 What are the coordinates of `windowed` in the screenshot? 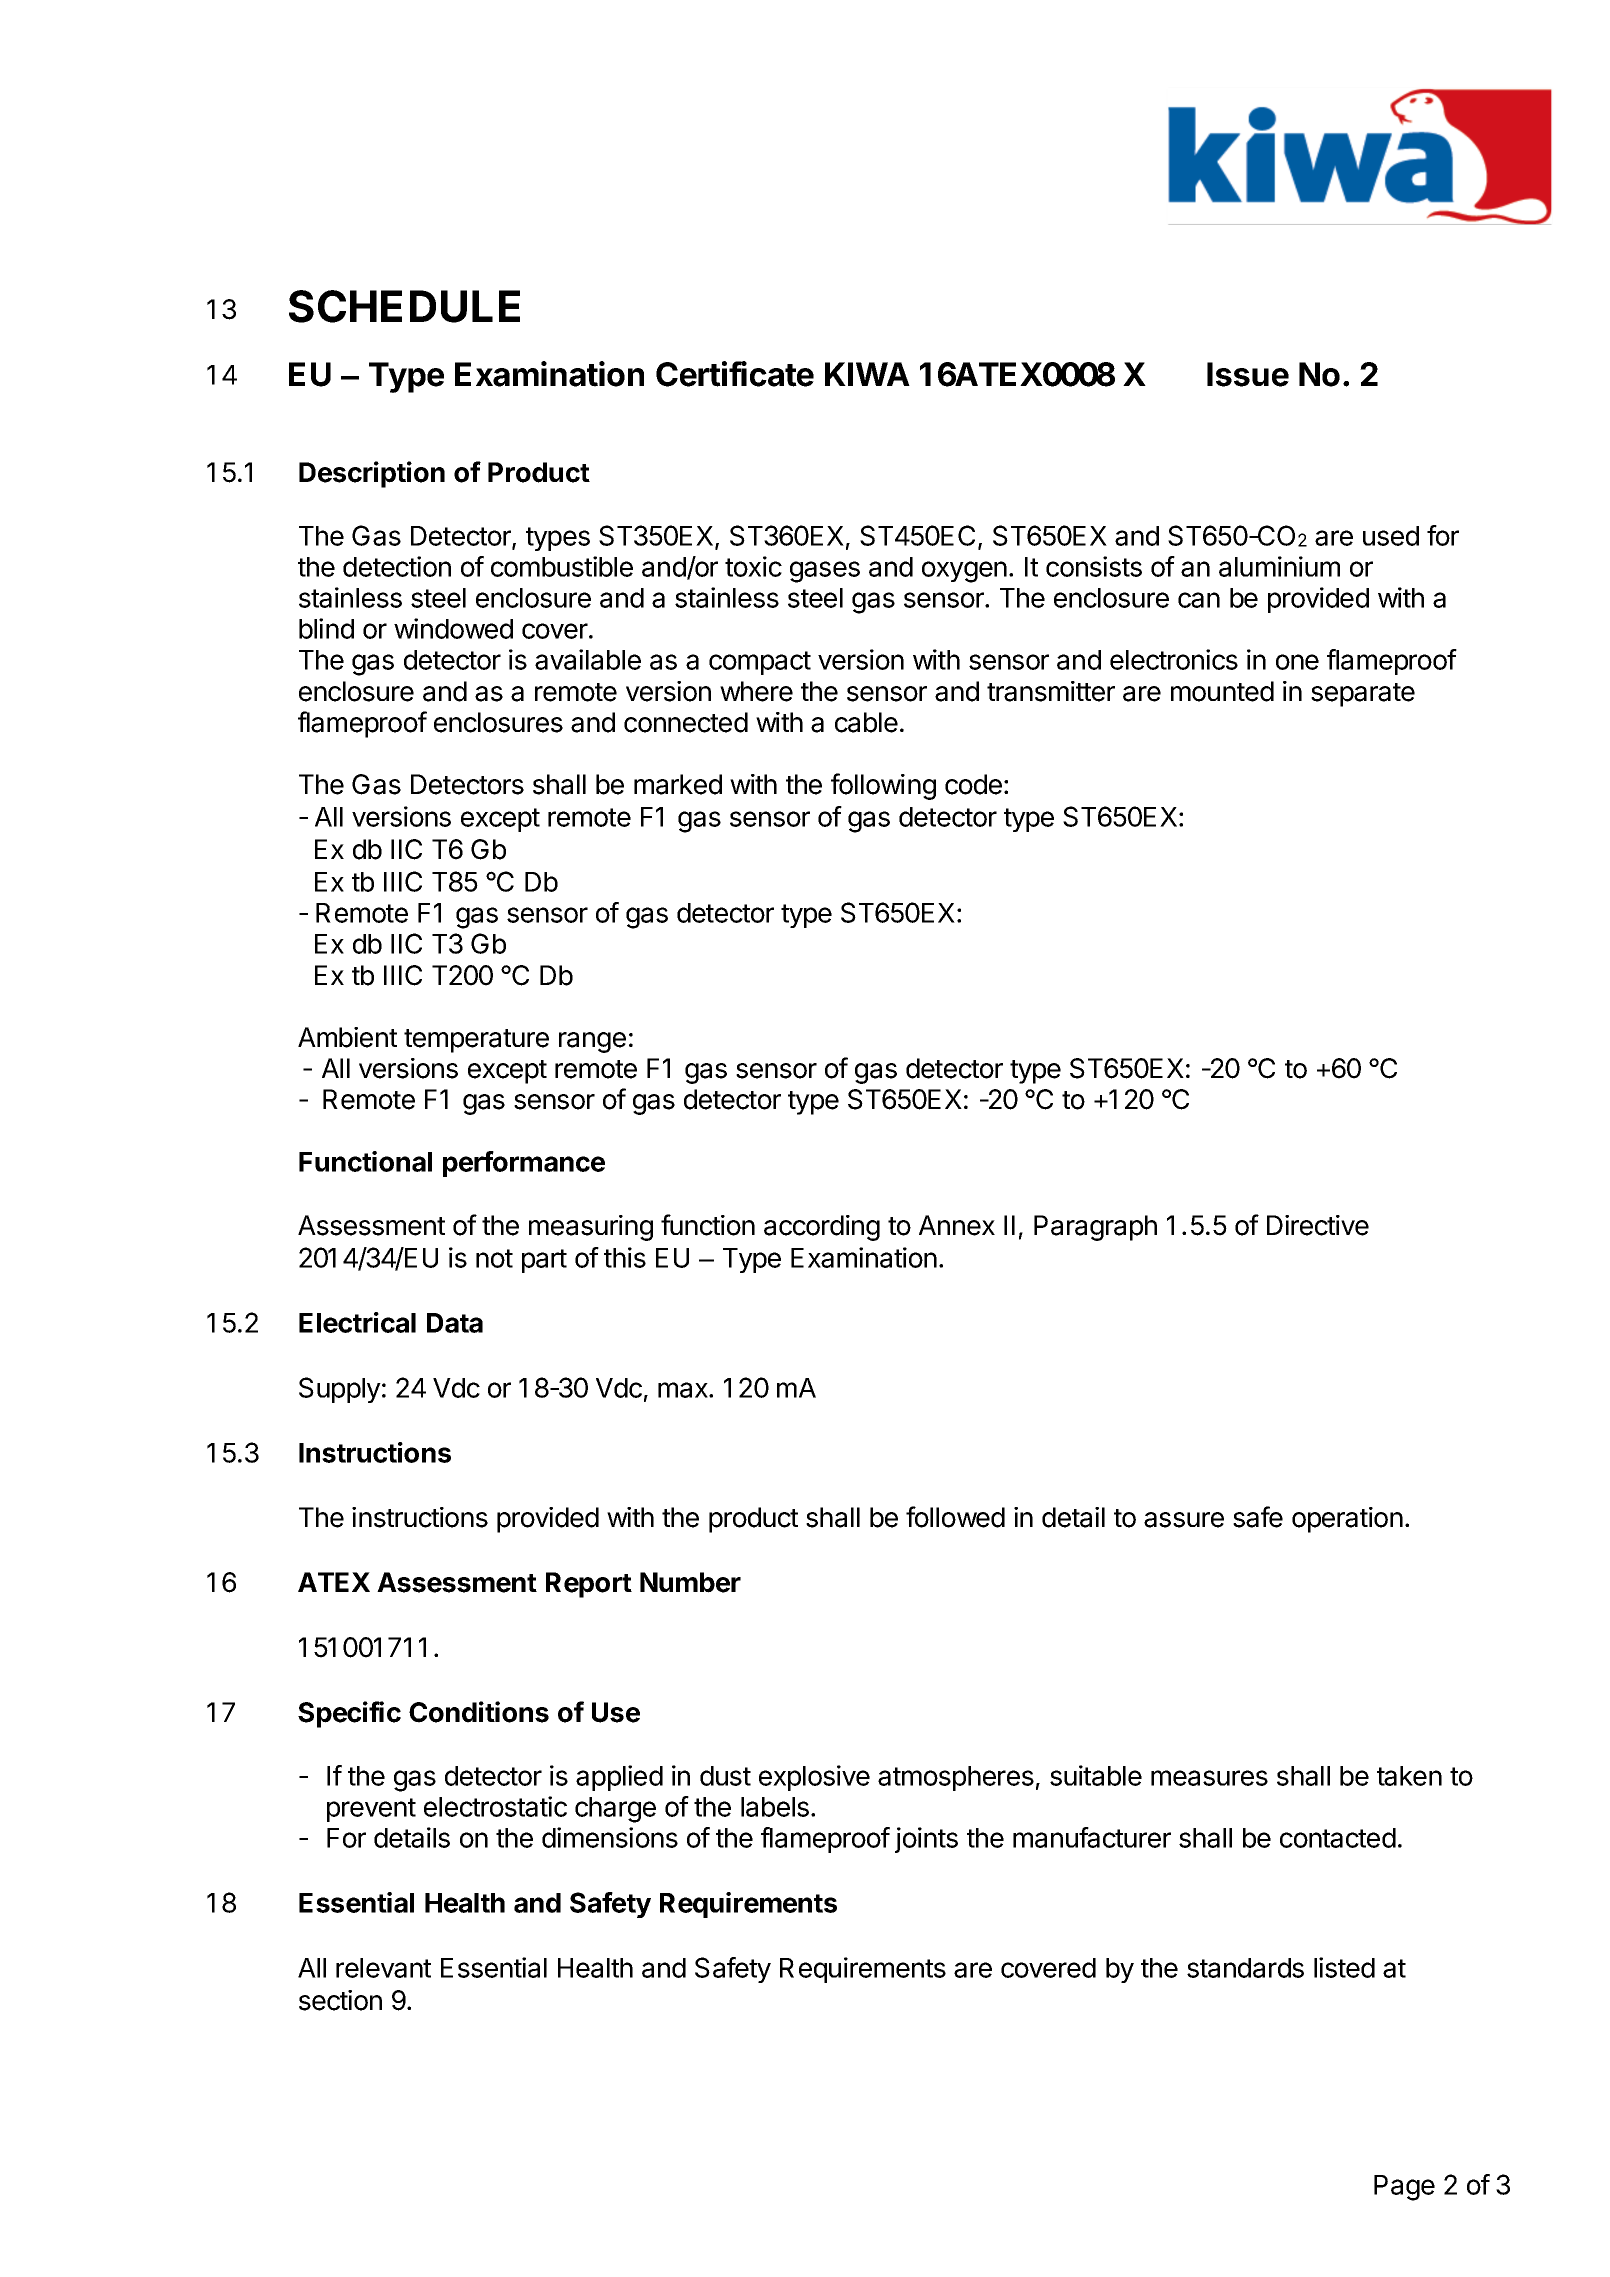 It's located at (453, 628).
